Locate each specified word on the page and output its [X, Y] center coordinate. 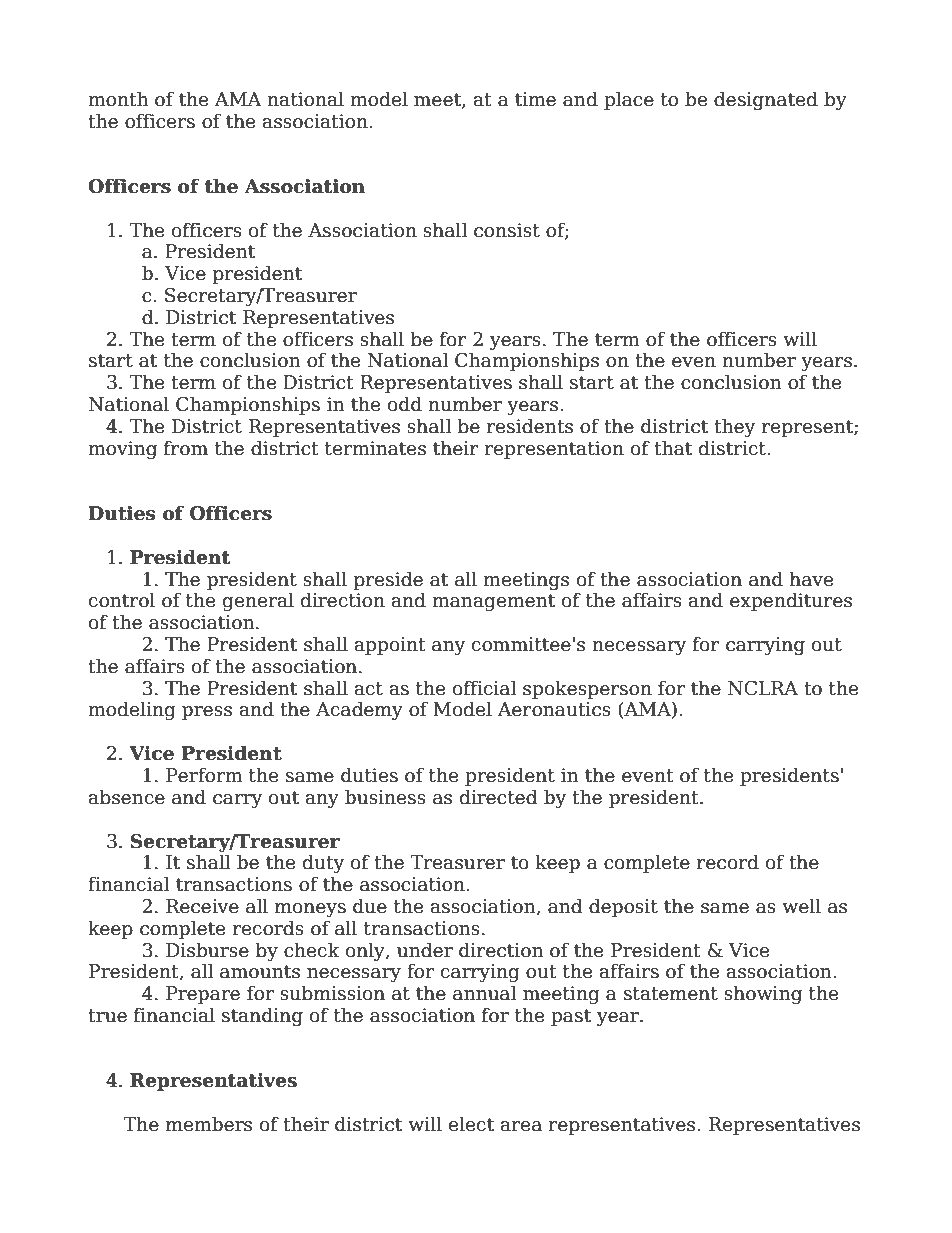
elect [471, 1124]
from [186, 448]
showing [763, 994]
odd [405, 404]
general [258, 601]
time [535, 99]
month [118, 99]
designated [766, 100]
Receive [202, 906]
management [493, 602]
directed [498, 797]
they [734, 427]
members [209, 1124]
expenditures [791, 601]
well [801, 906]
